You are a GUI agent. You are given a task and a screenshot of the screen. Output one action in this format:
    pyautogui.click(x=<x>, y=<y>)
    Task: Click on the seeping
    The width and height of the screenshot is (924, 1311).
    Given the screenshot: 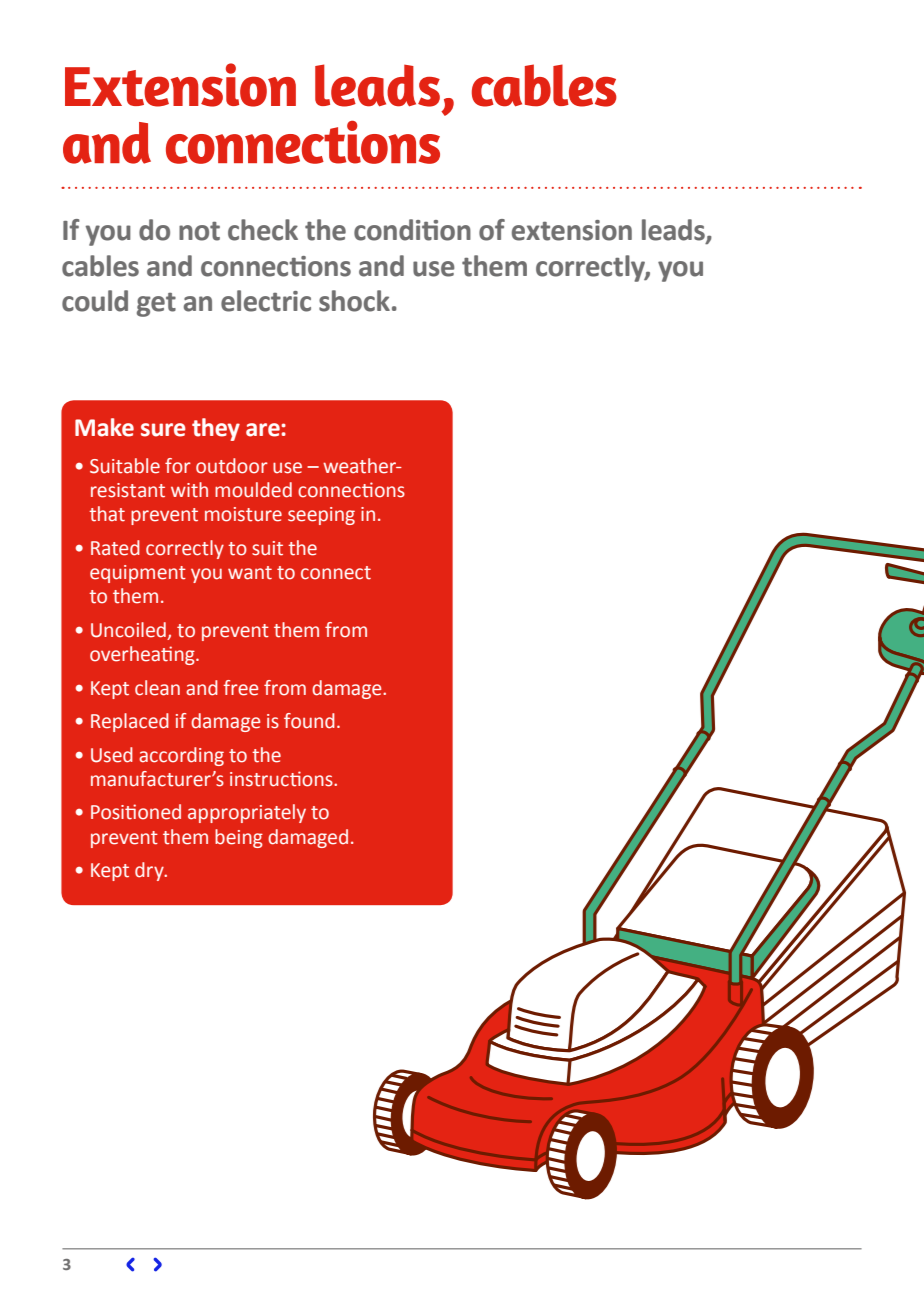 What is the action you would take?
    pyautogui.click(x=321, y=516)
